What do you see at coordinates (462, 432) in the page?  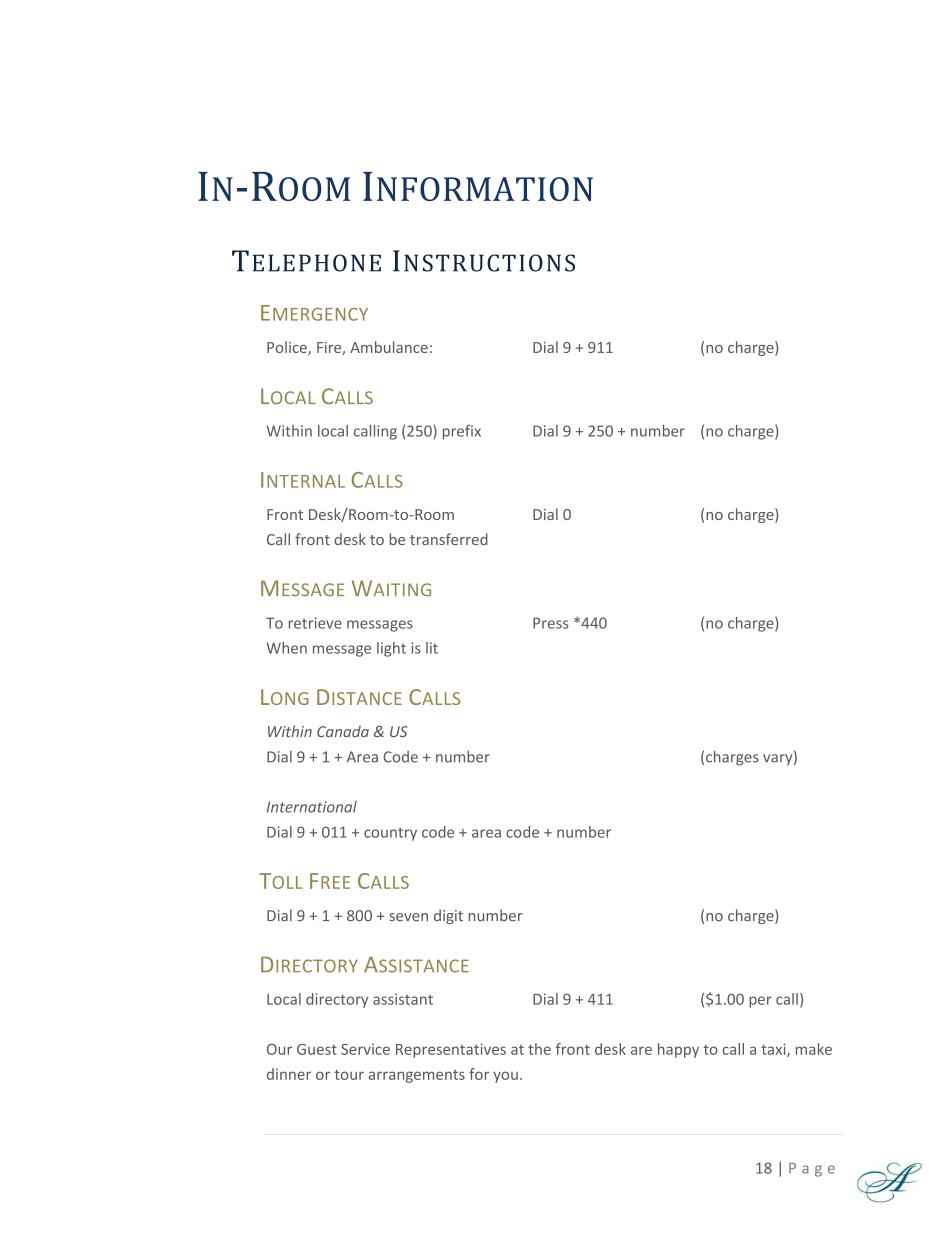 I see `prefix` at bounding box center [462, 432].
